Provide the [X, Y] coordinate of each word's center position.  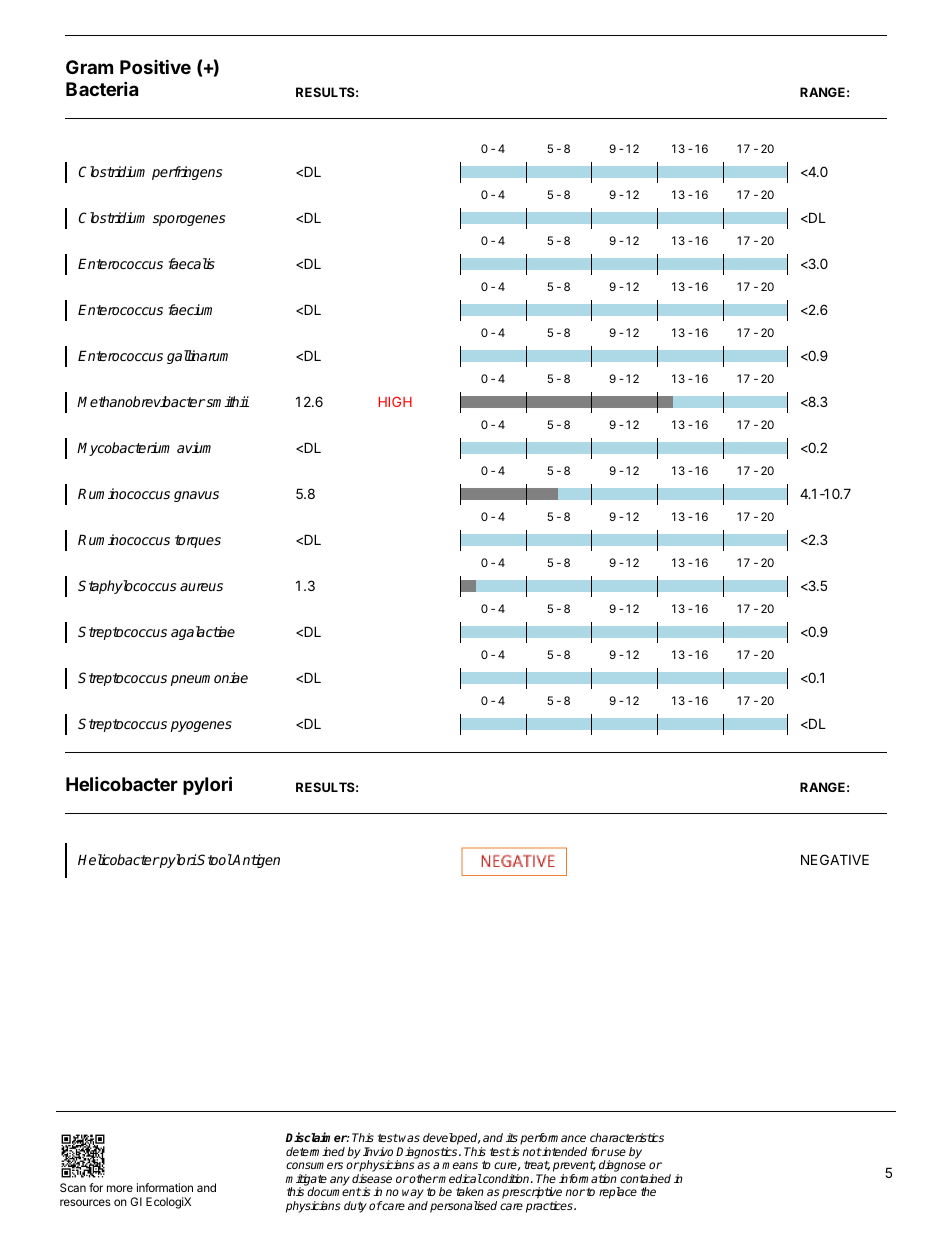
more [120, 1188]
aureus [201, 587]
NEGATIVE [835, 859]
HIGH [395, 402]
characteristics [627, 1137]
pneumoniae [209, 679]
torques [198, 541]
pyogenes [201, 726]
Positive [155, 66]
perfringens [187, 173]
